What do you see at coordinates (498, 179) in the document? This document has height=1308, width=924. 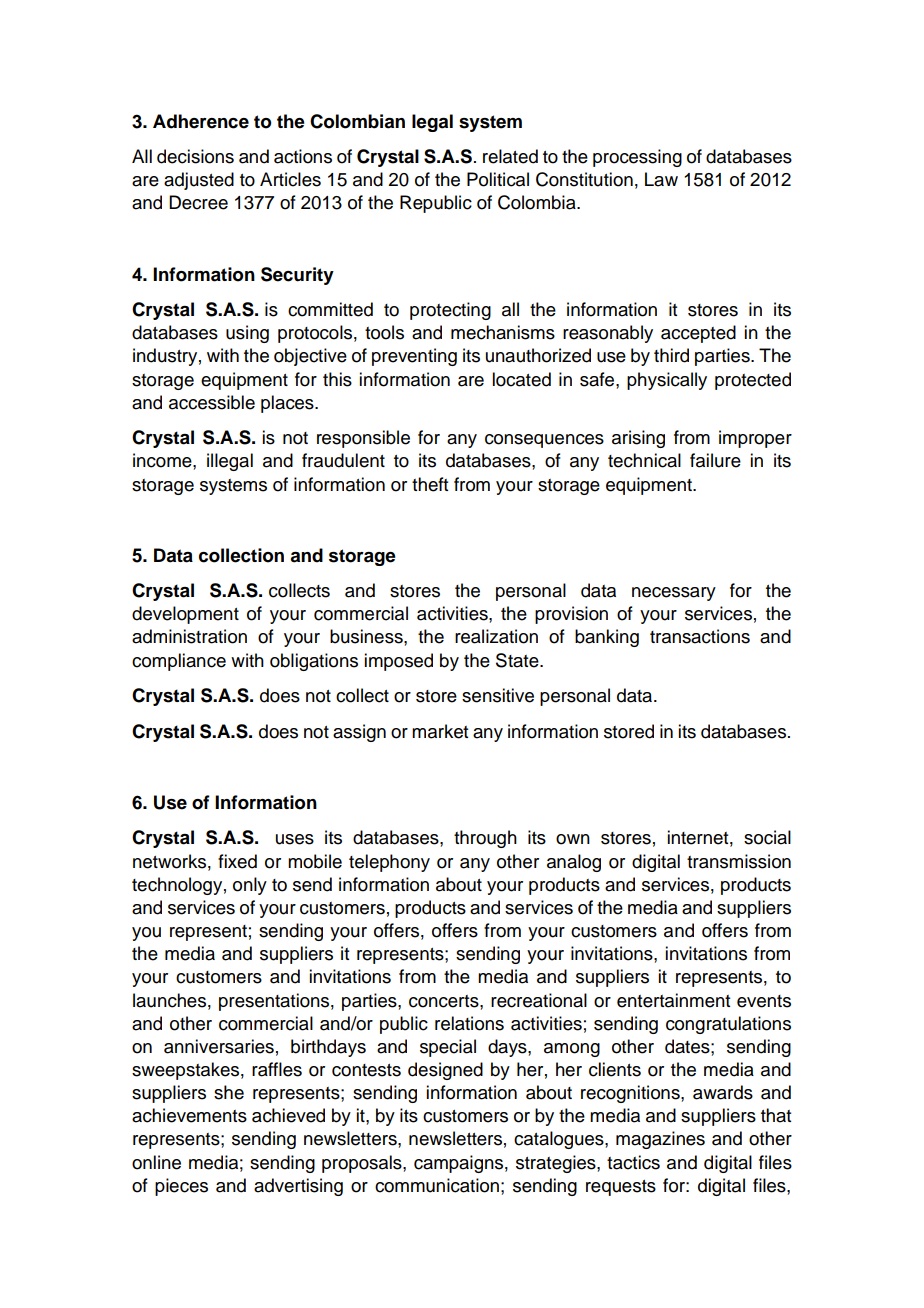 I see `Political` at bounding box center [498, 179].
